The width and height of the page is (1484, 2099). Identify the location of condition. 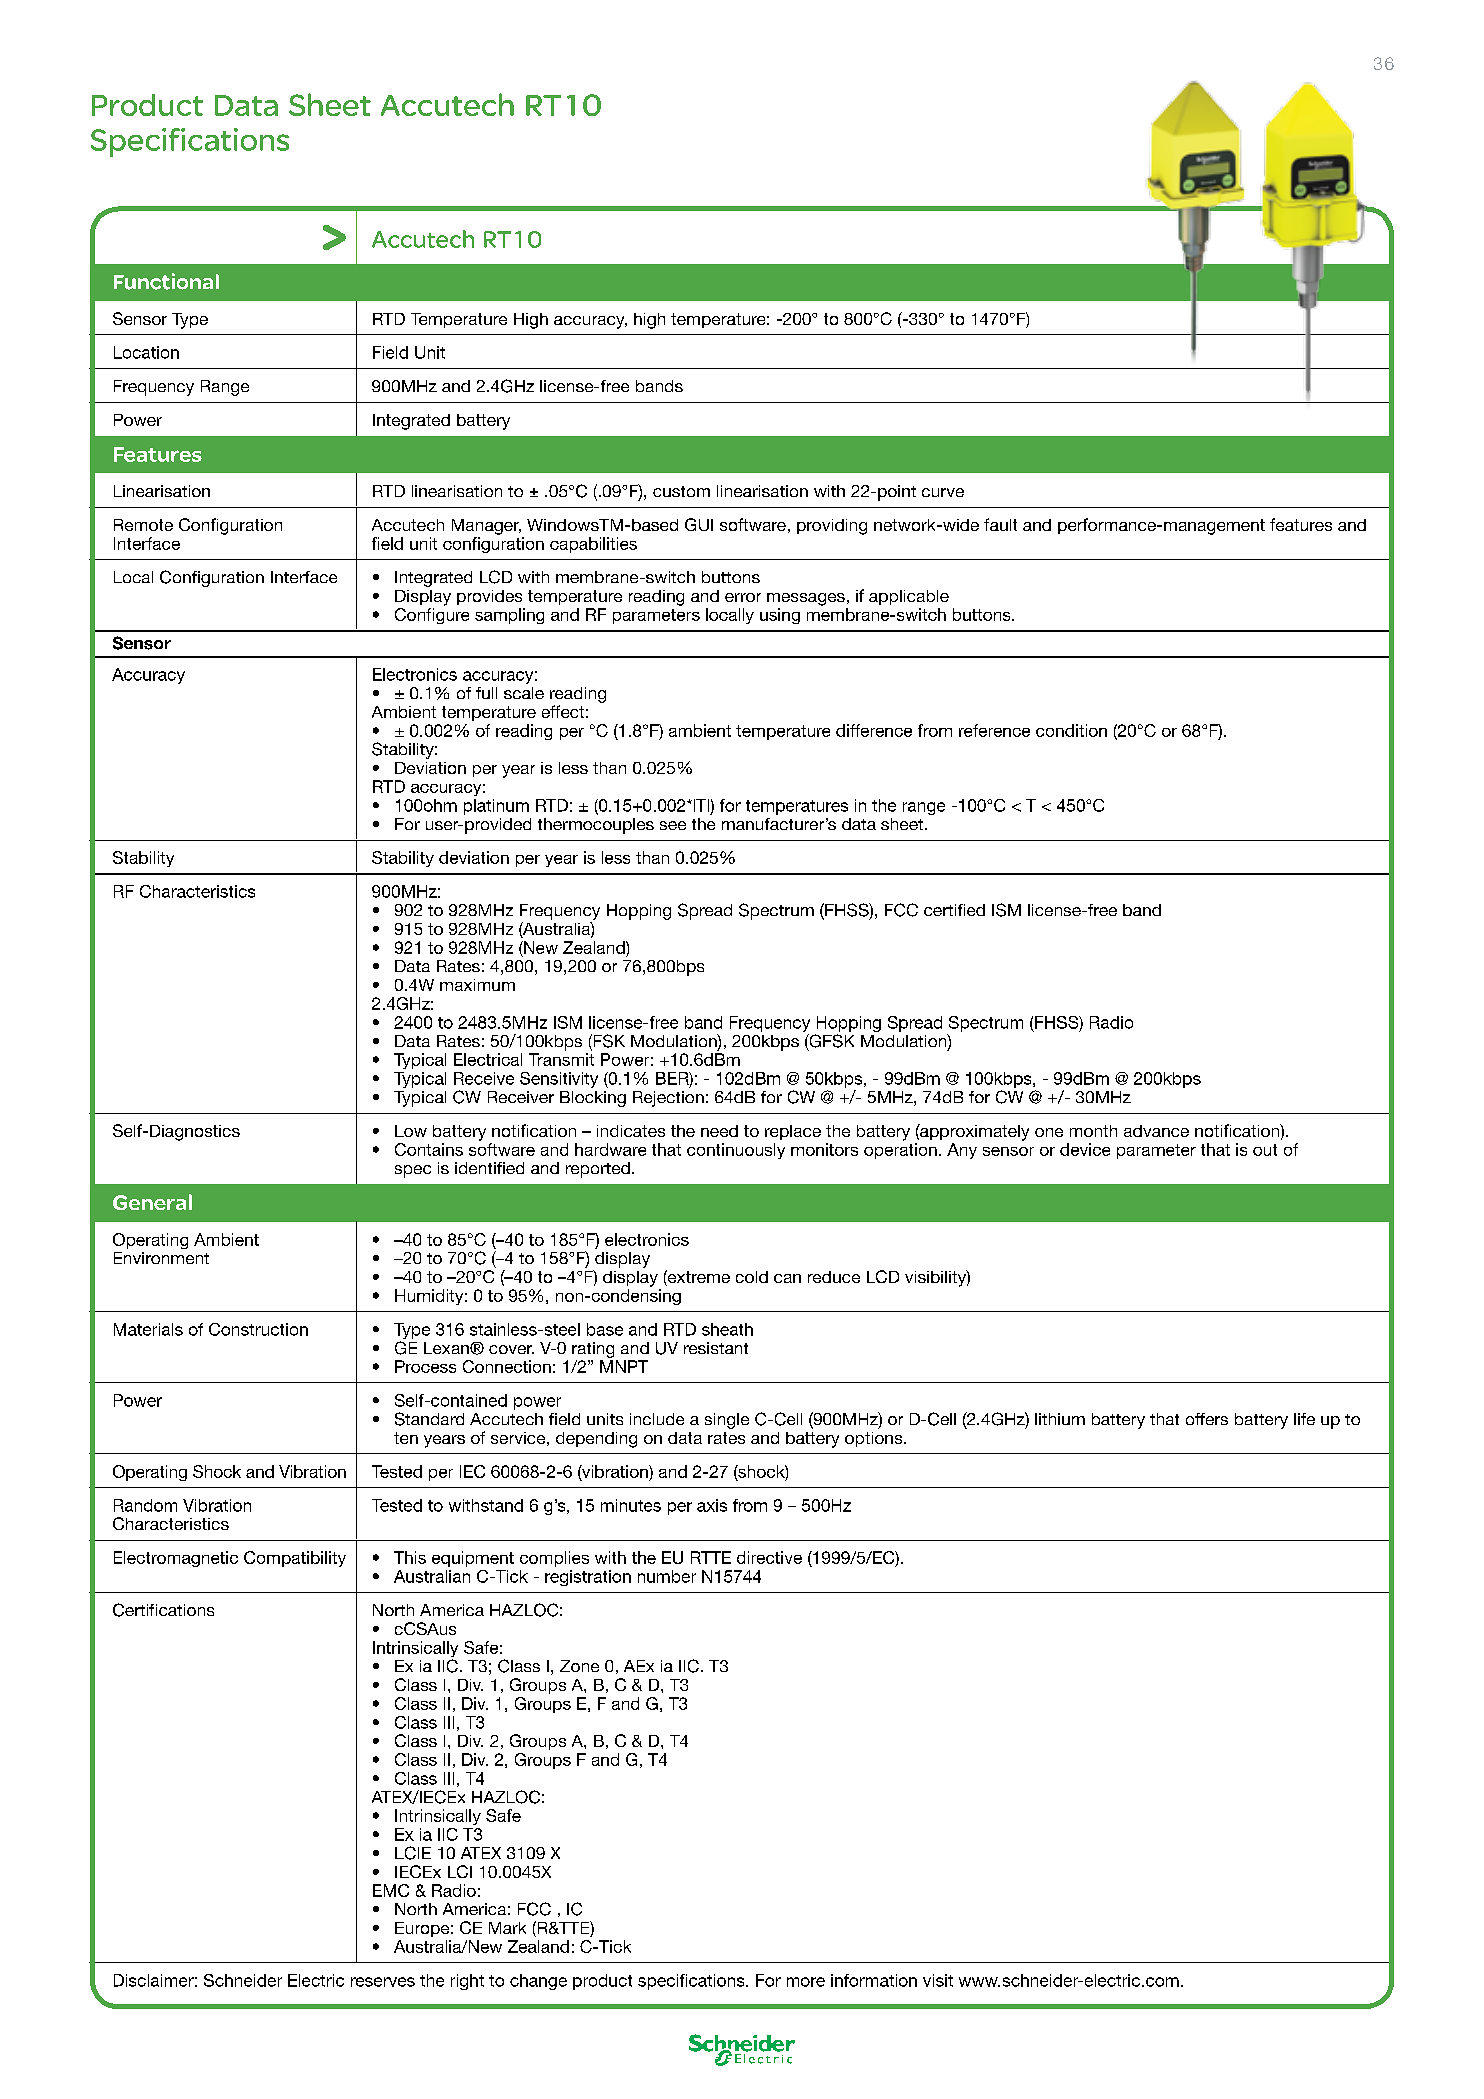
(1071, 730).
